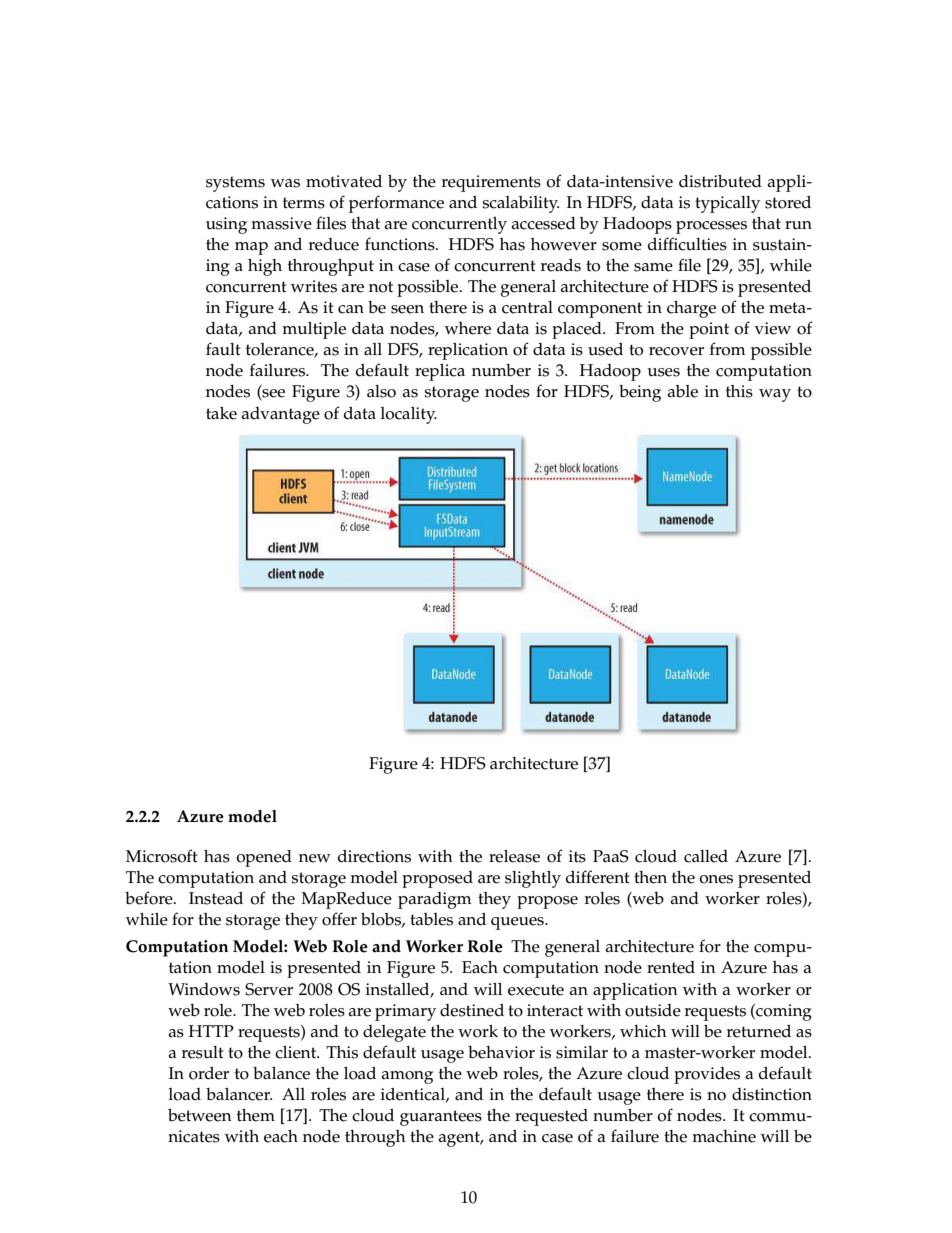 This screenshot has width=952, height=1233. I want to click on requirements, so click(491, 183).
